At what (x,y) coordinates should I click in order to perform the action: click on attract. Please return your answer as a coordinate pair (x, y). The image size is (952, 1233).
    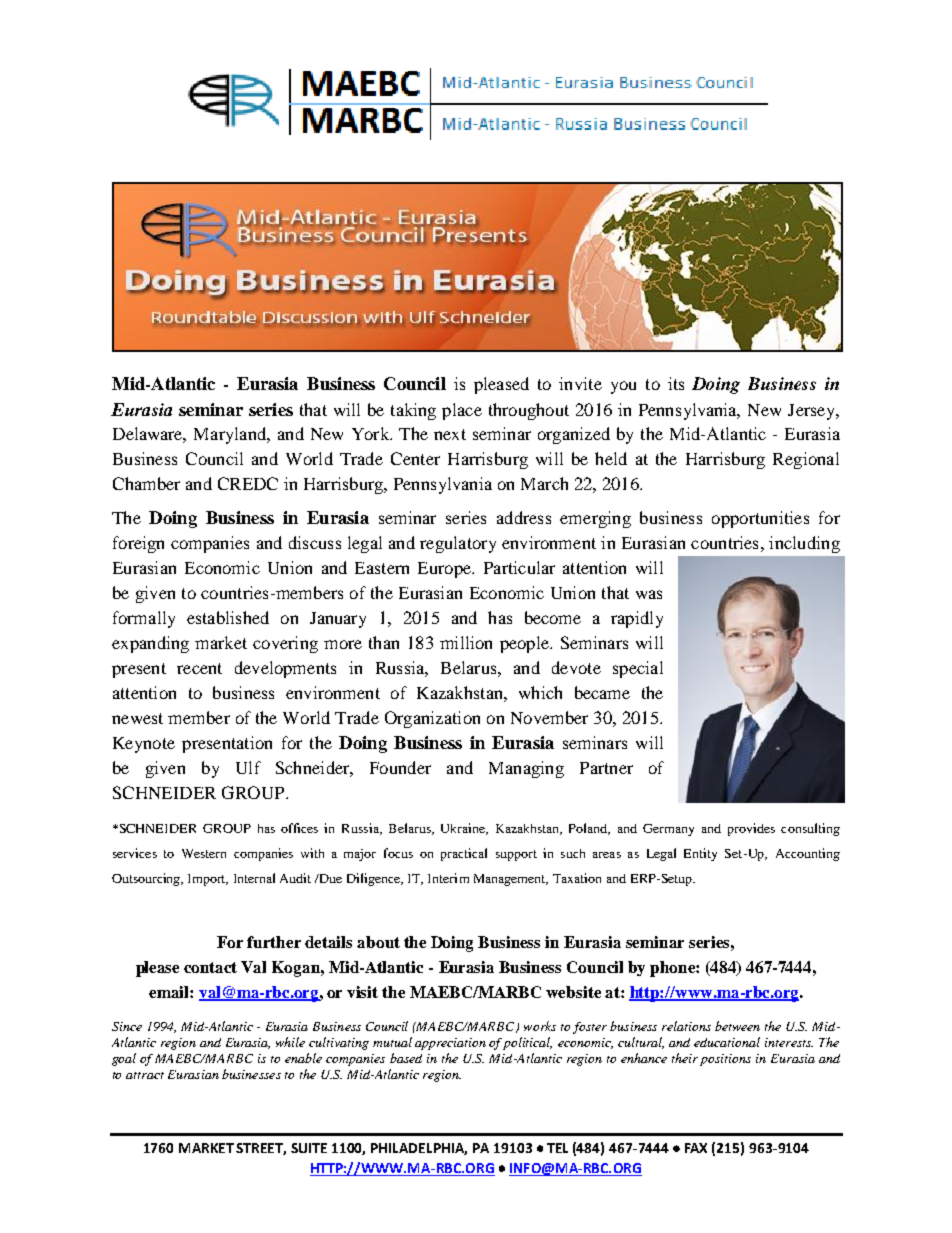
    Looking at the image, I should click on (145, 1075).
